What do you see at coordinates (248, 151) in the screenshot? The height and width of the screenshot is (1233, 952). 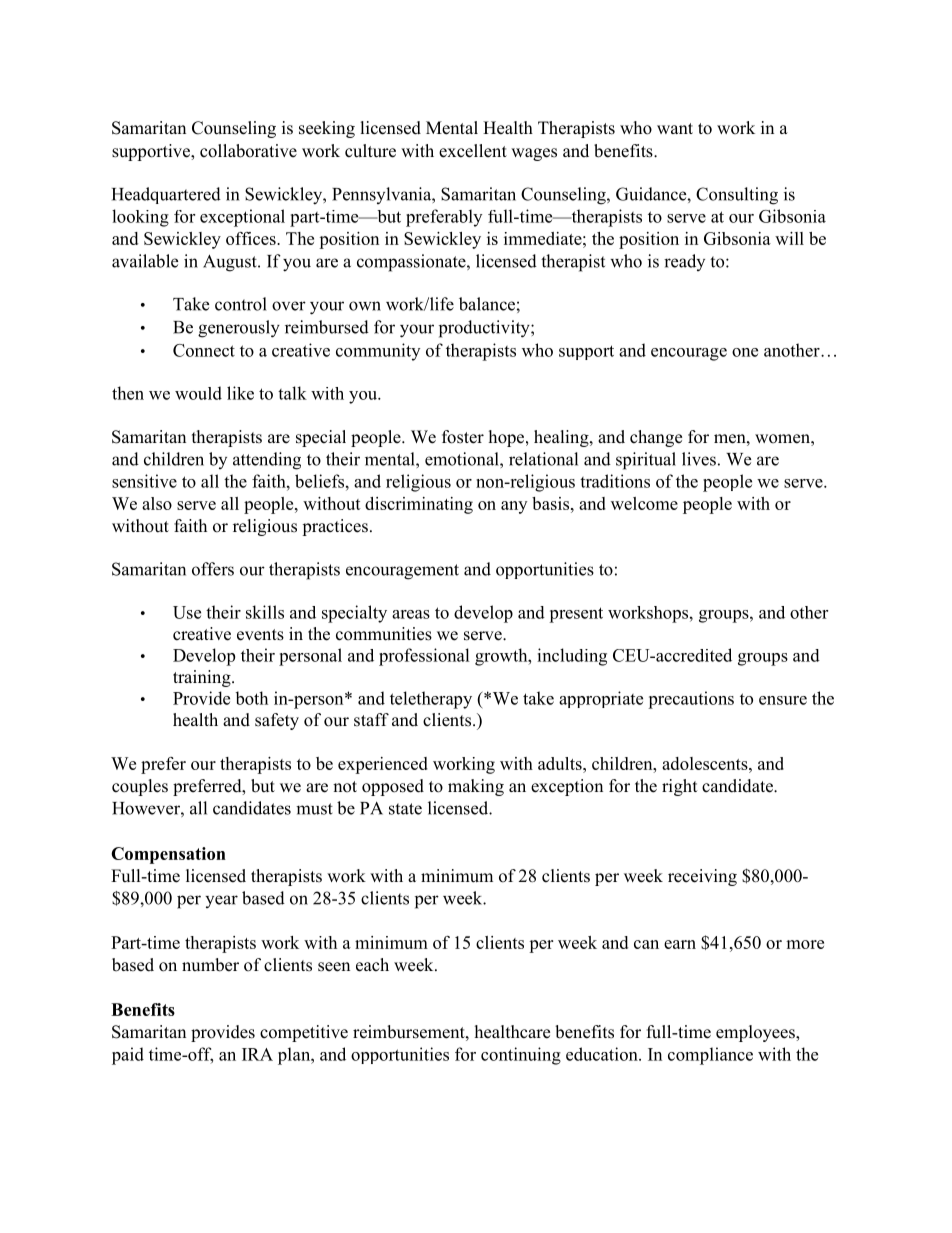 I see `collaborative` at bounding box center [248, 151].
